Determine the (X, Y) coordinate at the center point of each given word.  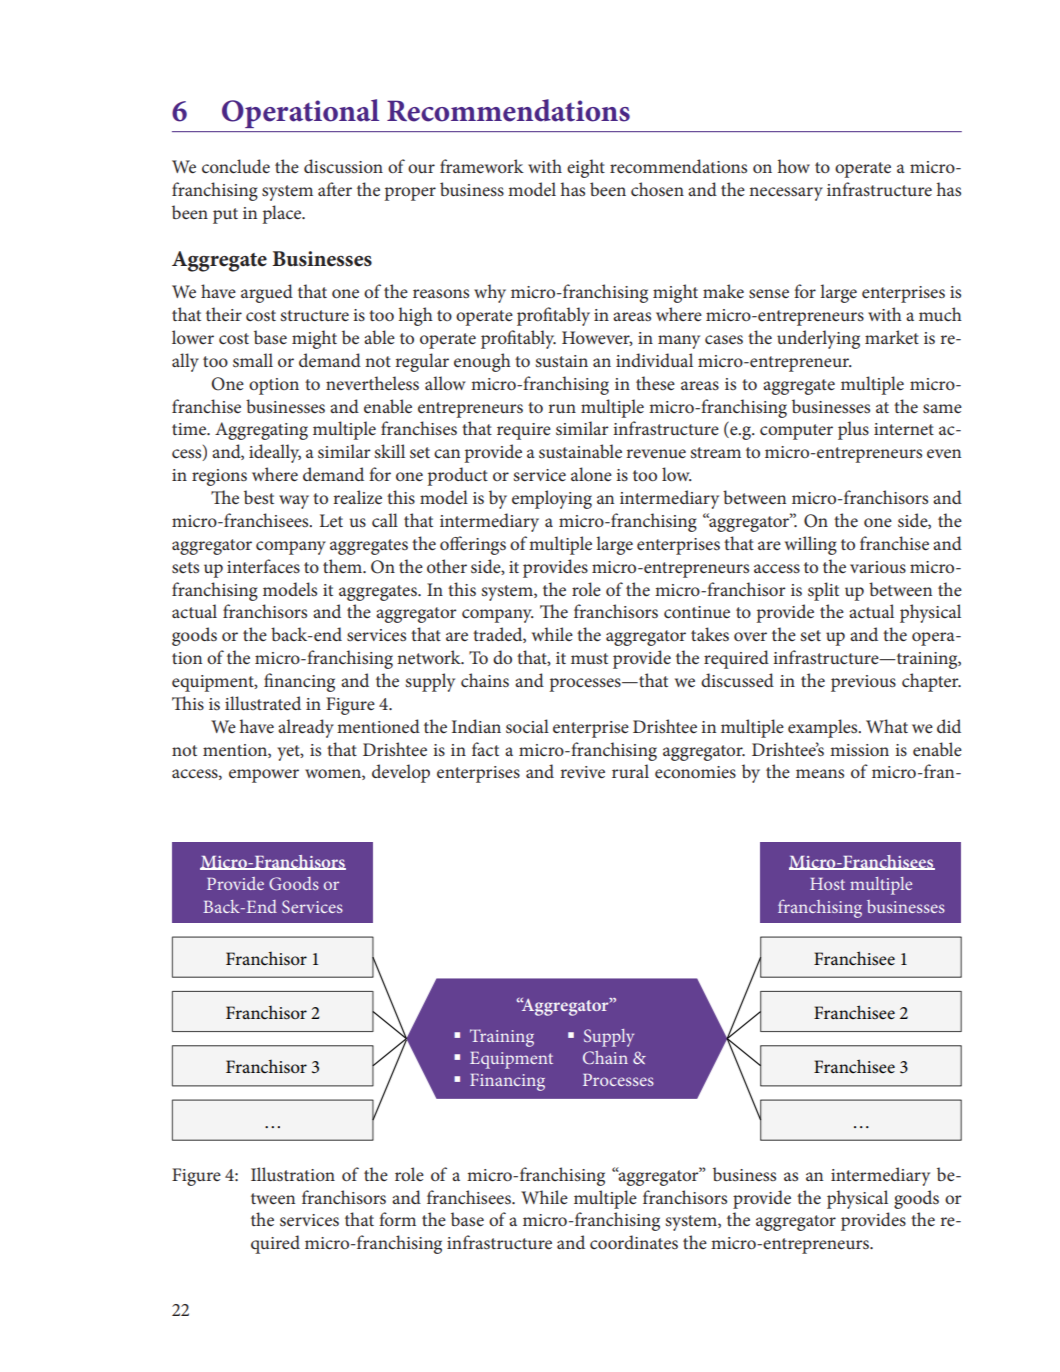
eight (586, 168)
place (283, 214)
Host (827, 884)
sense (769, 294)
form (397, 1219)
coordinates (634, 1242)
